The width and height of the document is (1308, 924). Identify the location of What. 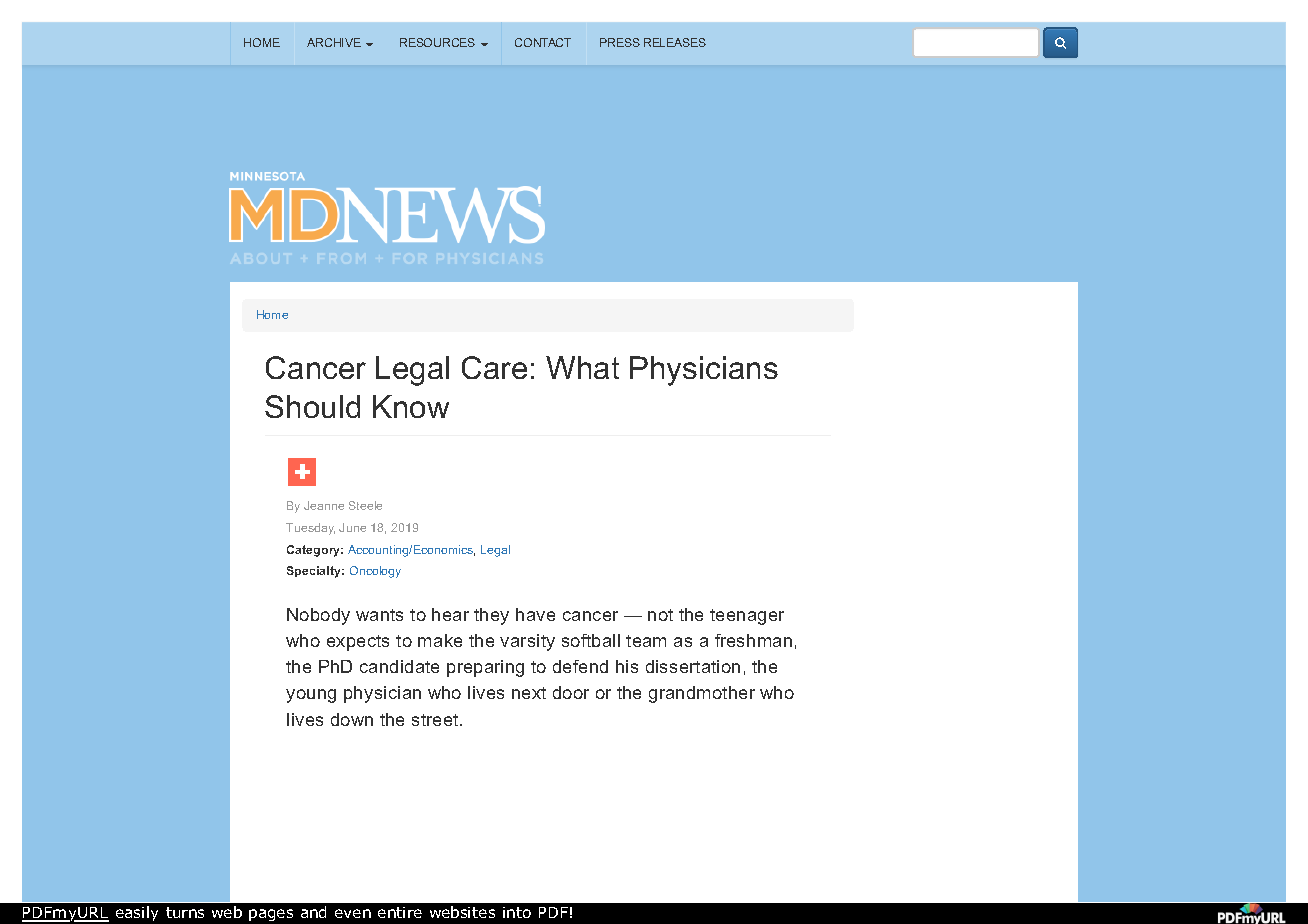
(582, 367).
